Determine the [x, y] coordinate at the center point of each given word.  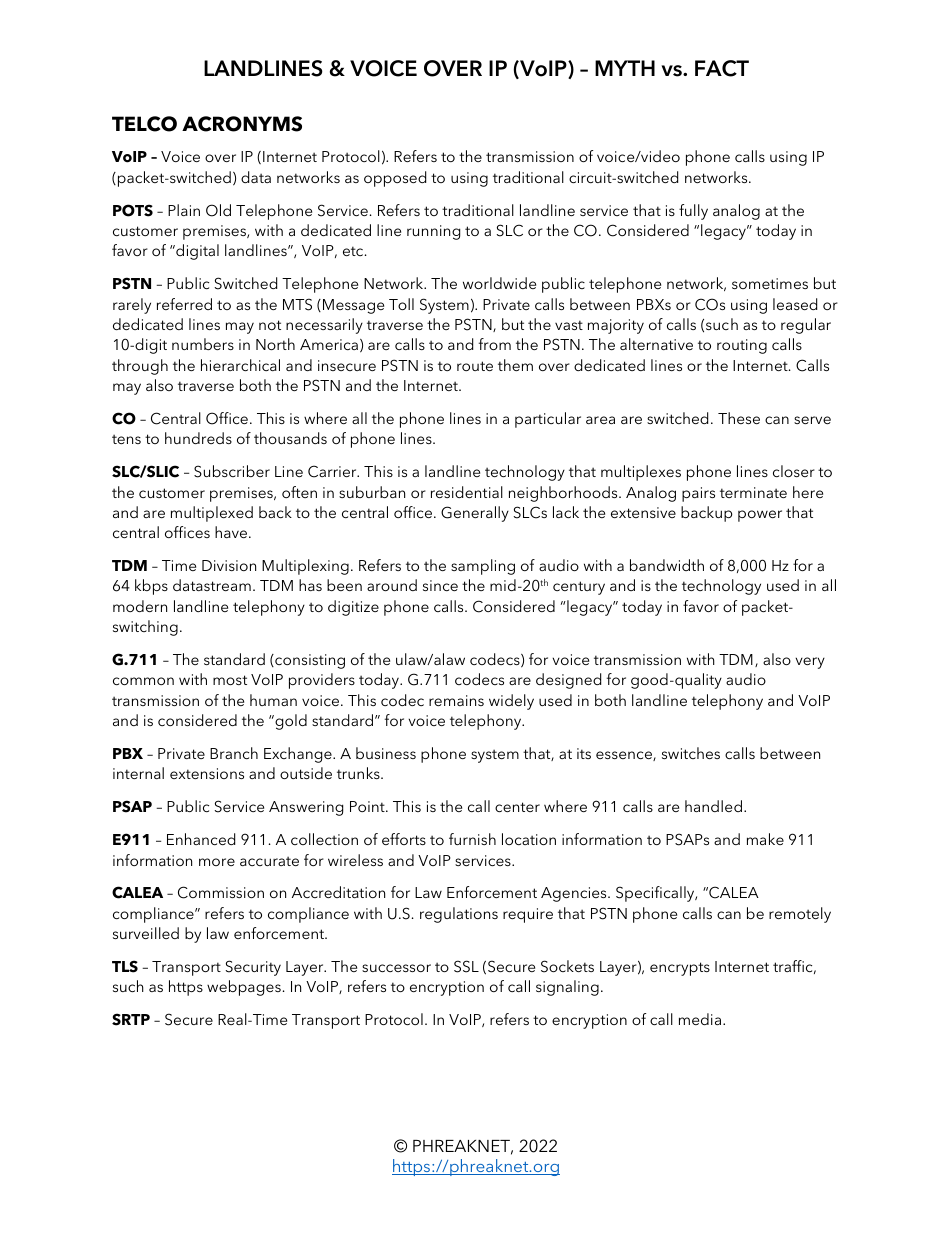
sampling [483, 567]
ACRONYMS [242, 124]
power [760, 516]
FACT [722, 68]
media [701, 1019]
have [232, 532]
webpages [244, 988]
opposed [395, 179]
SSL [466, 966]
